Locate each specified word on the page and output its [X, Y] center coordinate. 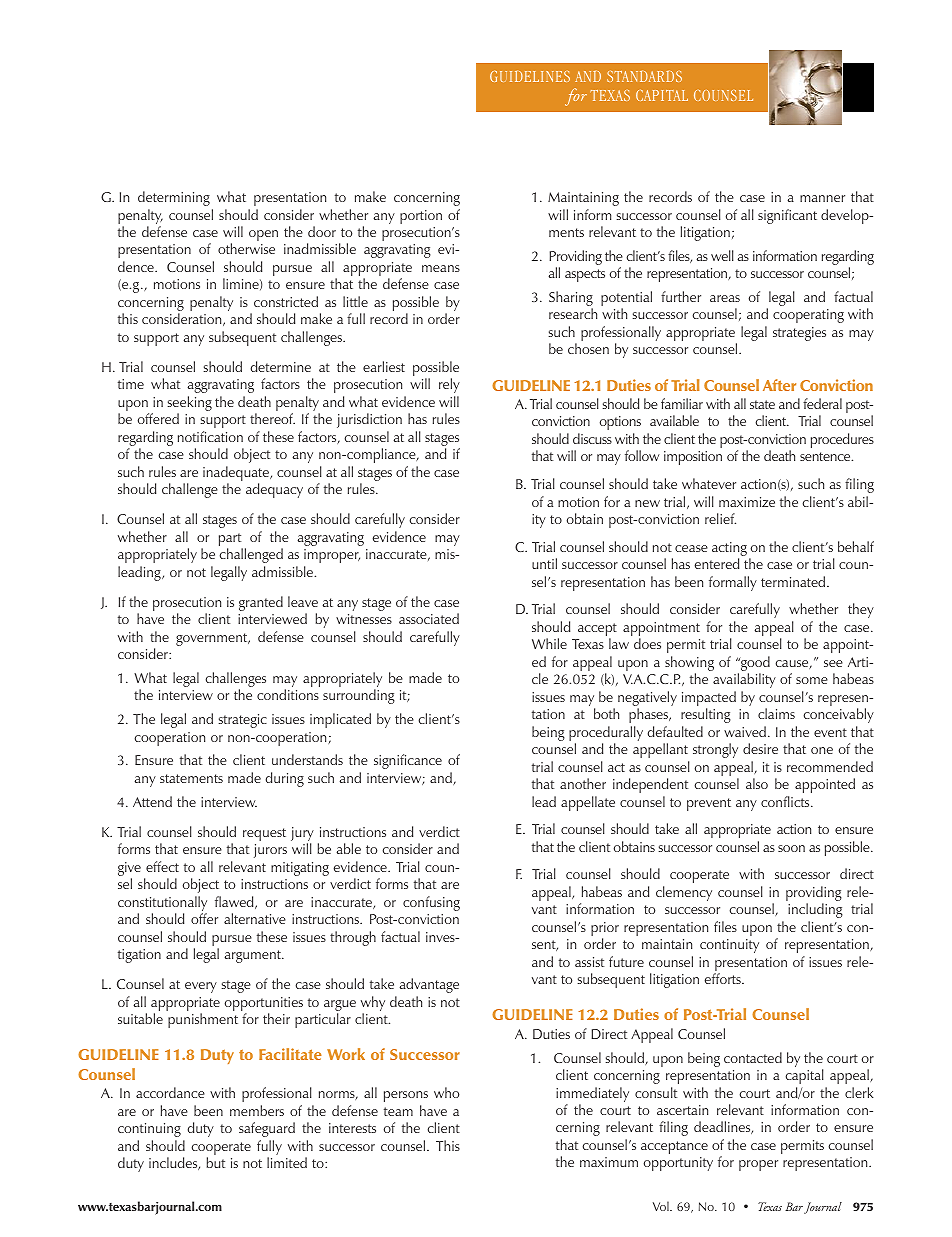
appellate [588, 803]
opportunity [678, 1164]
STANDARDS [644, 76]
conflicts [786, 801]
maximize [747, 502]
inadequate [237, 475]
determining [174, 198]
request [264, 834]
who [446, 1092]
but [216, 1162]
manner [822, 198]
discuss [592, 438]
